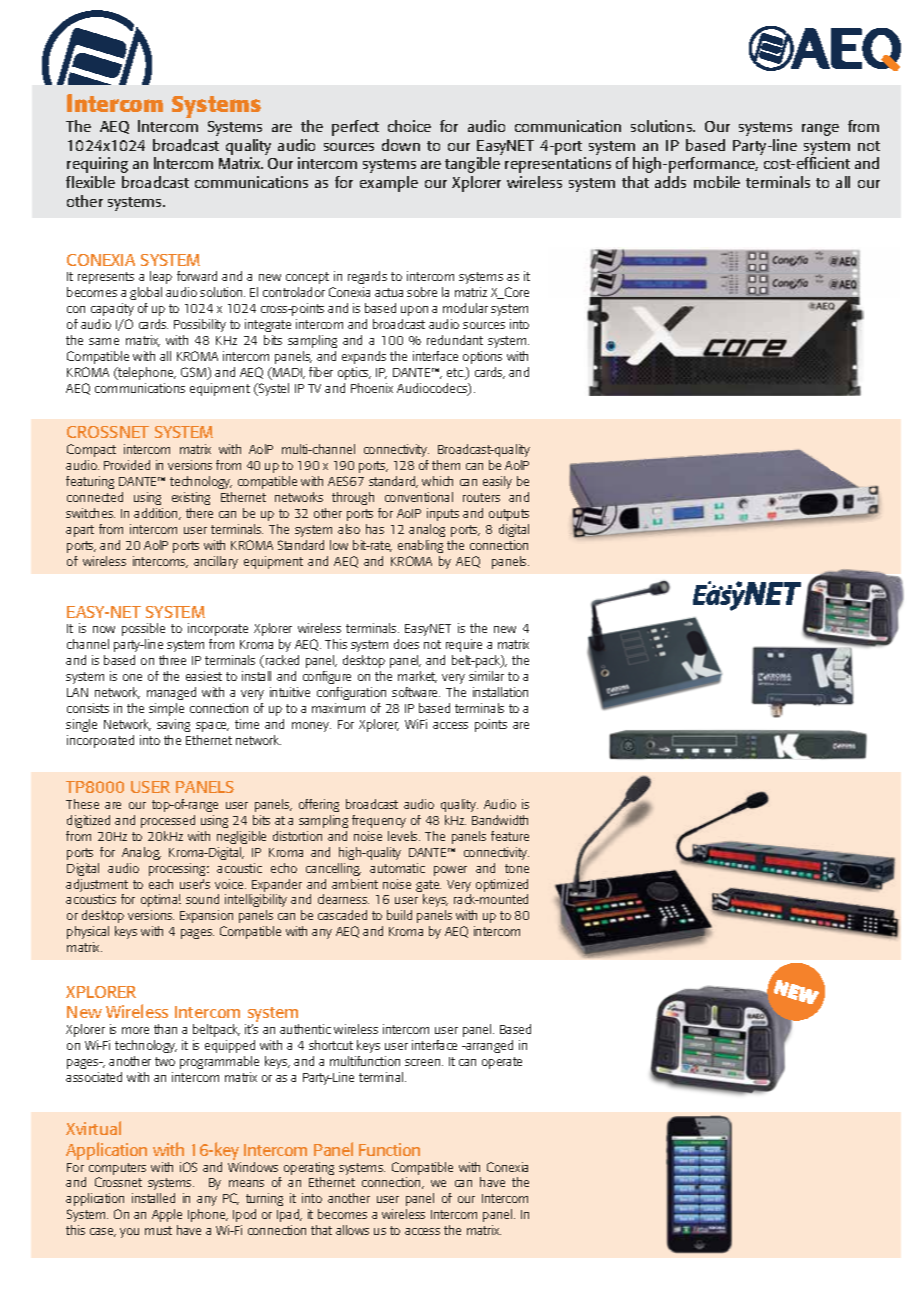 The width and height of the screenshot is (924, 1308). Describe the element at coordinates (352, 1230) in the screenshot. I see `allows` at that location.
